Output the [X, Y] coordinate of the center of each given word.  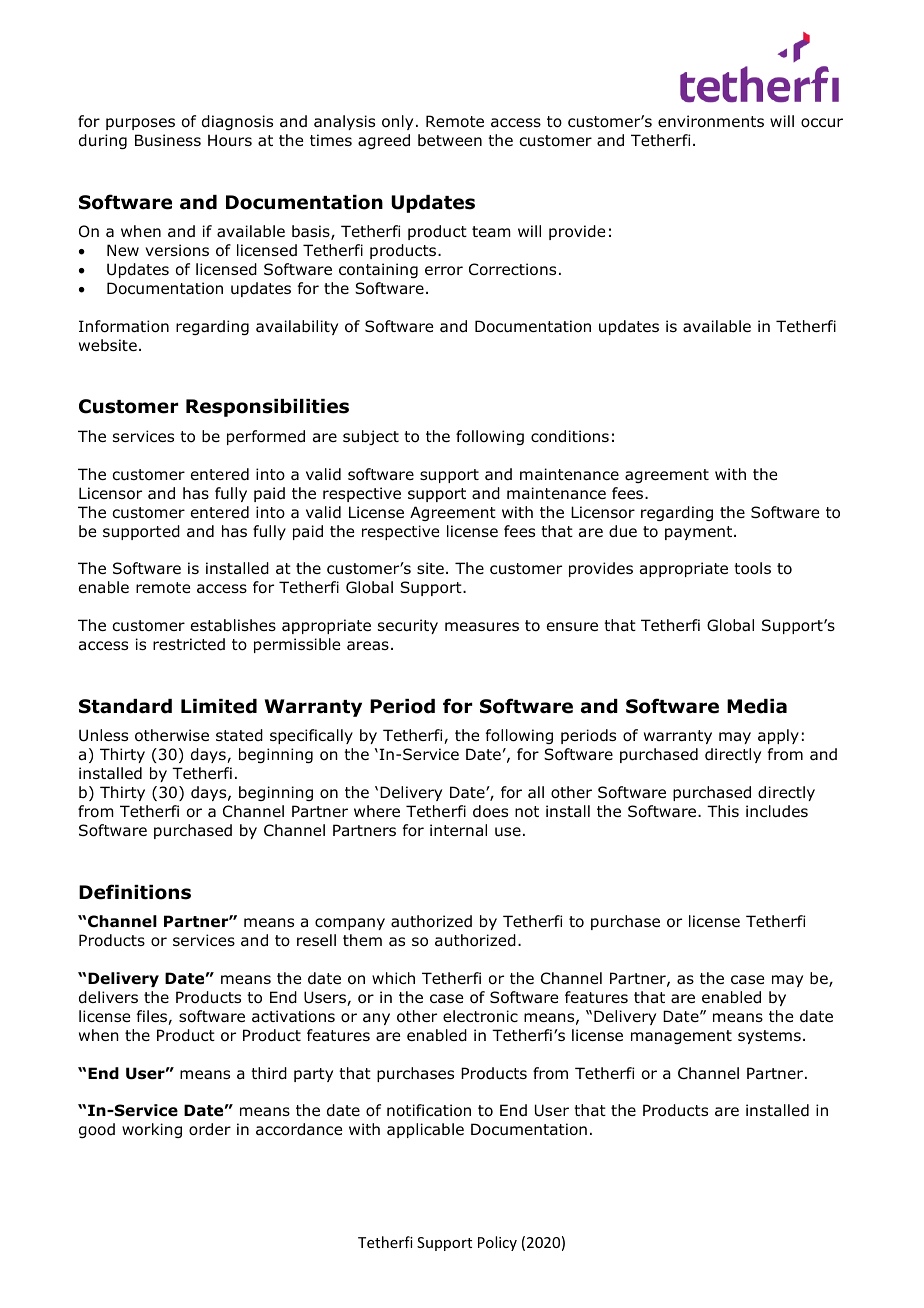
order [210, 1129]
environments [711, 121]
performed [266, 437]
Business [168, 140]
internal [458, 830]
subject [371, 437]
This [723, 811]
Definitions [135, 892]
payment [700, 533]
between [450, 140]
